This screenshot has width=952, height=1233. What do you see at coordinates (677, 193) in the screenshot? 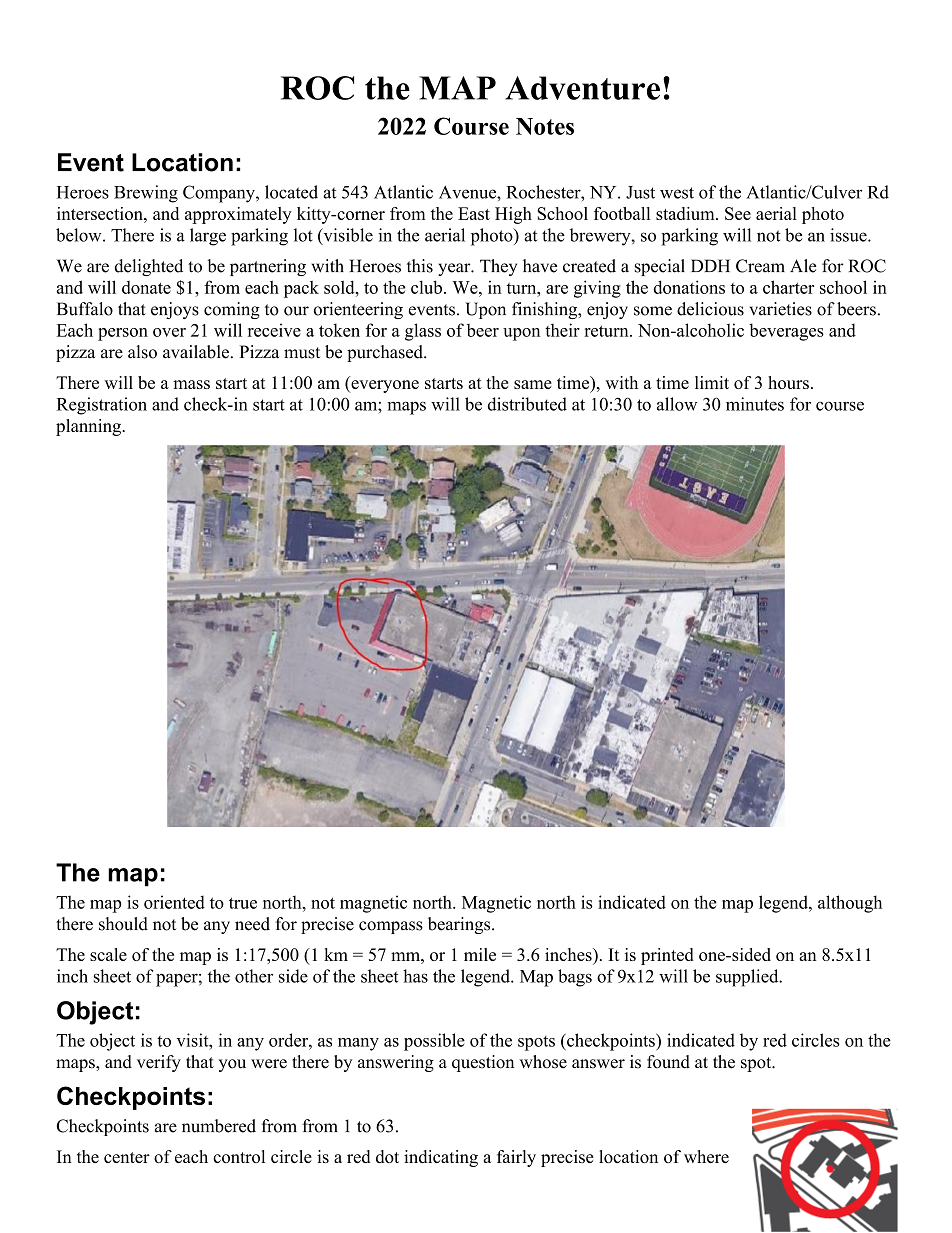
I see `west` at bounding box center [677, 193].
